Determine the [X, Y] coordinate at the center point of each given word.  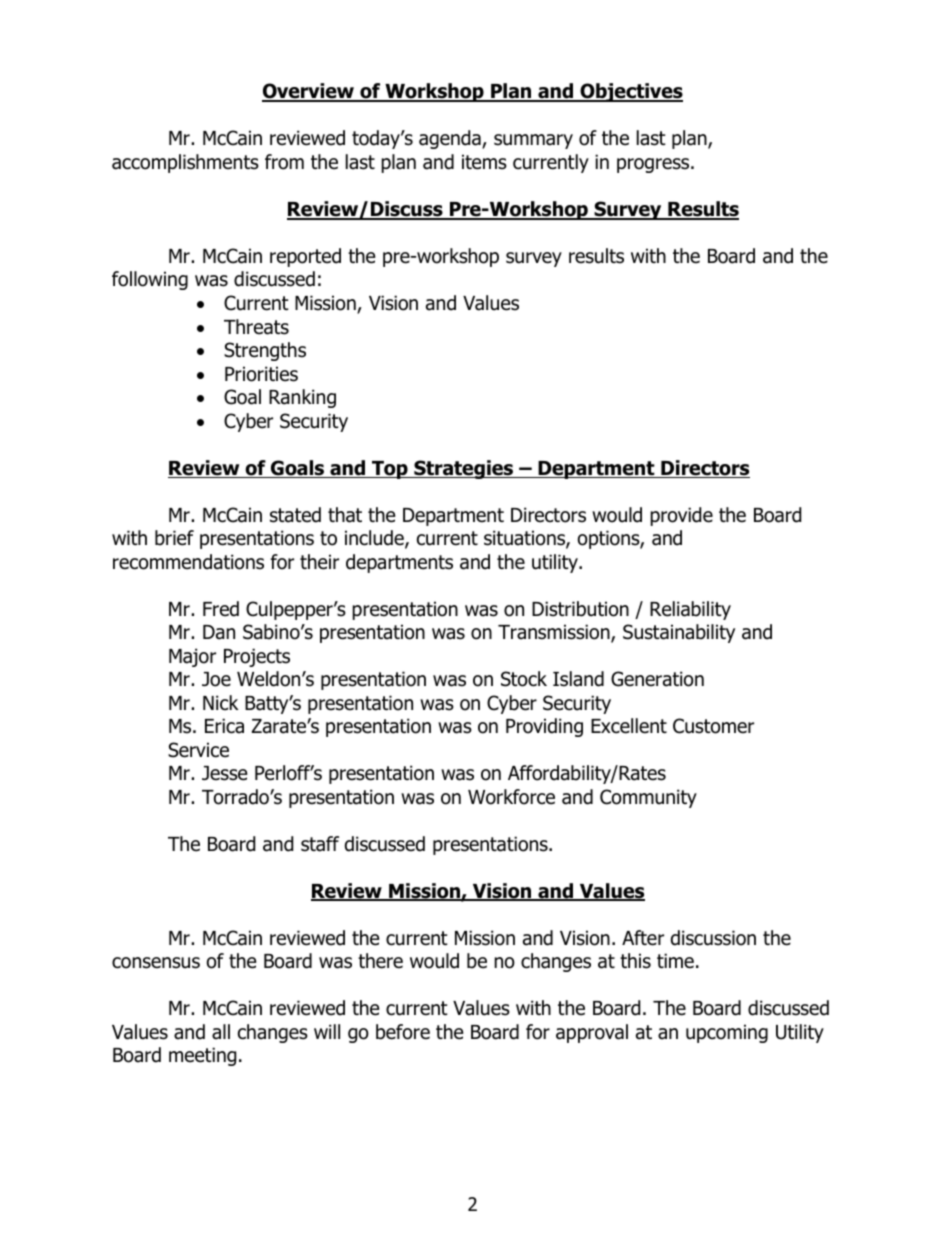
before [403, 1032]
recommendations [188, 562]
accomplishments [185, 163]
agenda [451, 139]
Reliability [690, 610]
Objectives [630, 92]
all [221, 1032]
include [375, 539]
